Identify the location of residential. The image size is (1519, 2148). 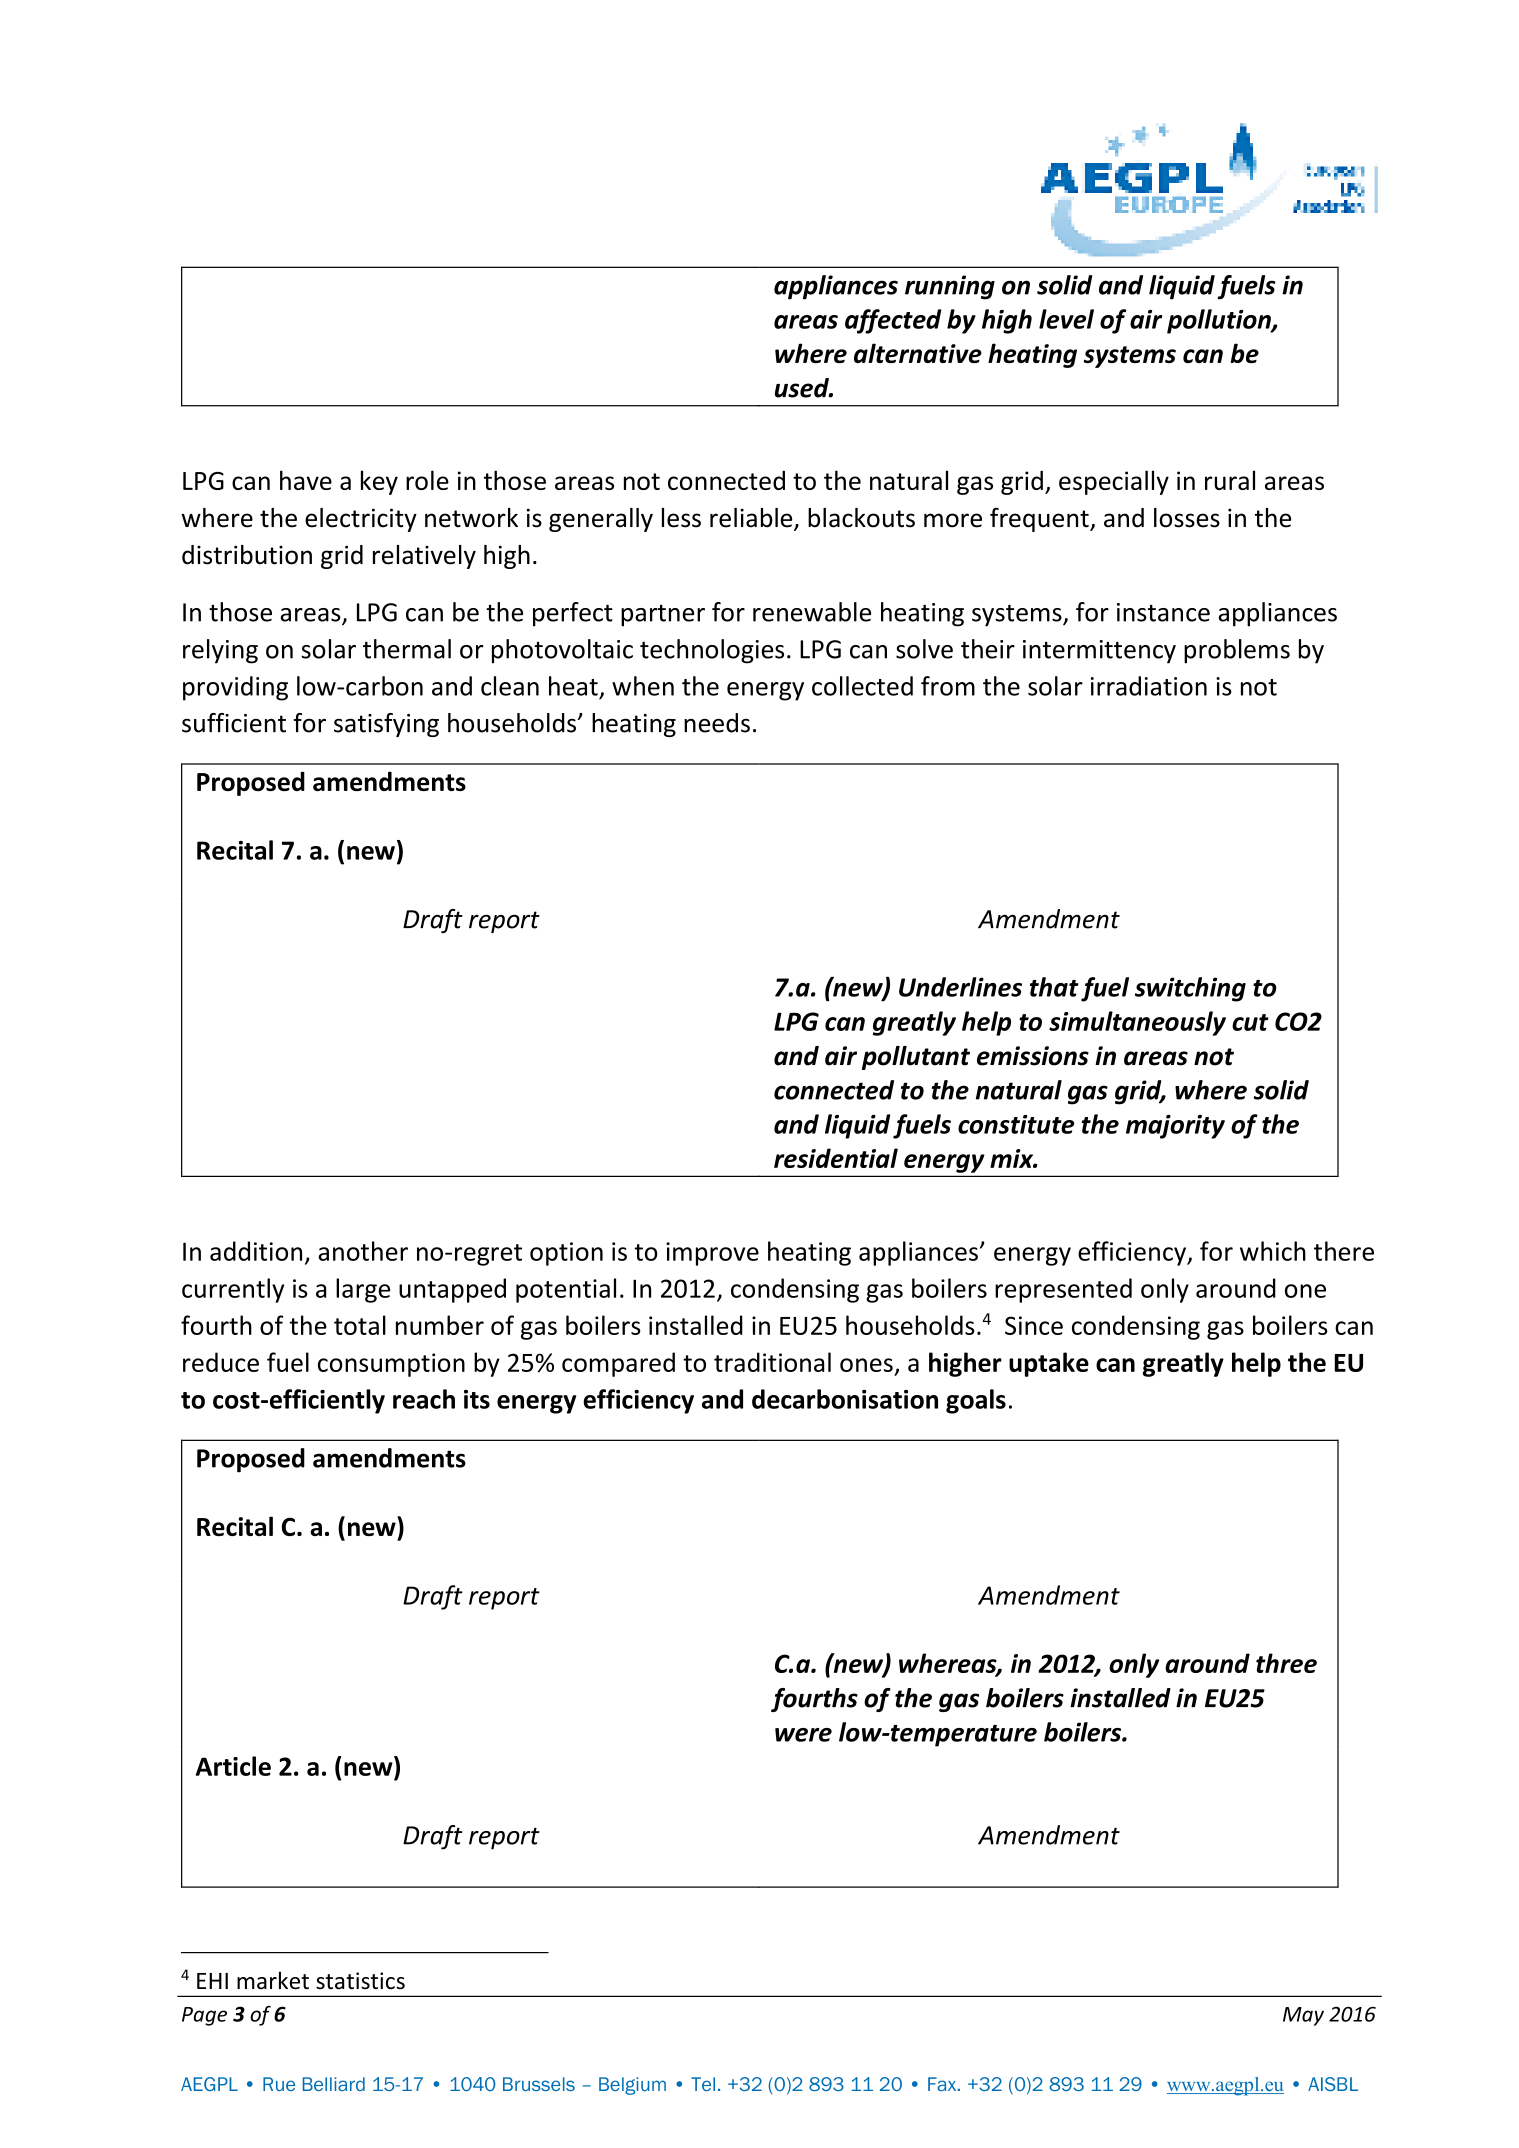
(836, 1158).
